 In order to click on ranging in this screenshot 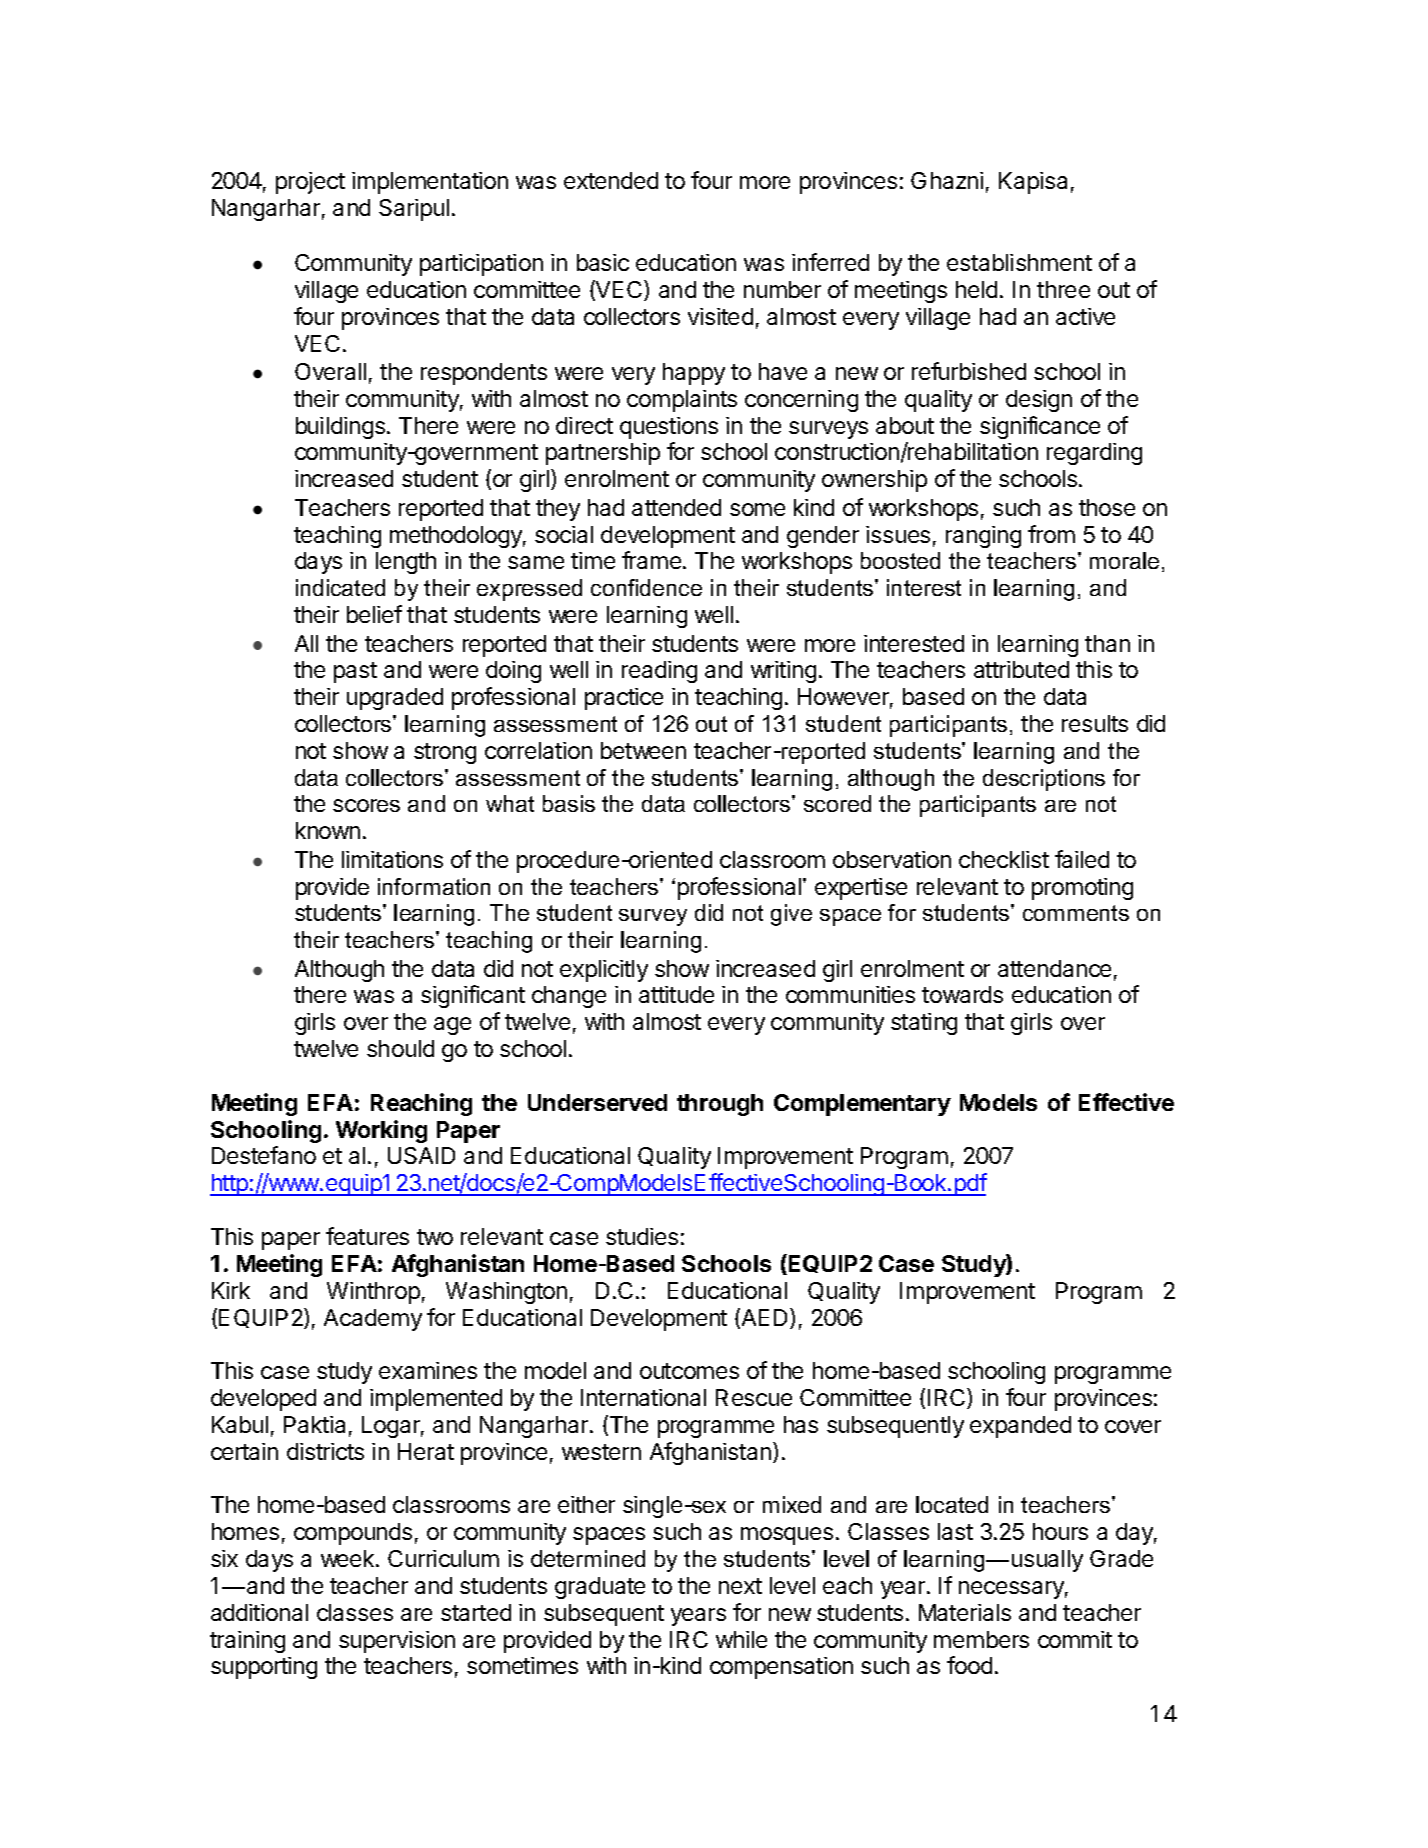, I will do `click(983, 537)`.
